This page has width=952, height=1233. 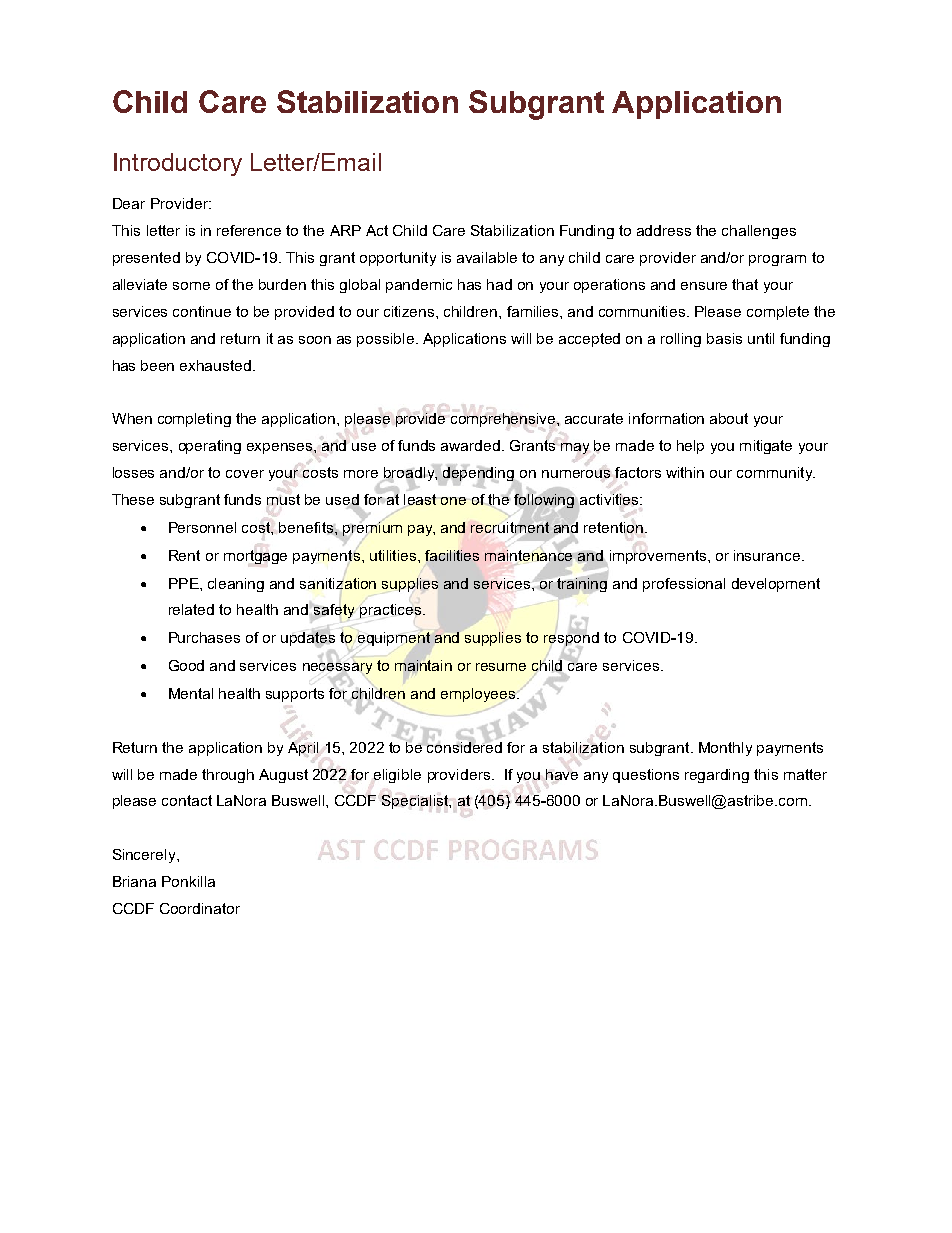 What do you see at coordinates (202, 527) in the page?
I see `Personnel` at bounding box center [202, 527].
